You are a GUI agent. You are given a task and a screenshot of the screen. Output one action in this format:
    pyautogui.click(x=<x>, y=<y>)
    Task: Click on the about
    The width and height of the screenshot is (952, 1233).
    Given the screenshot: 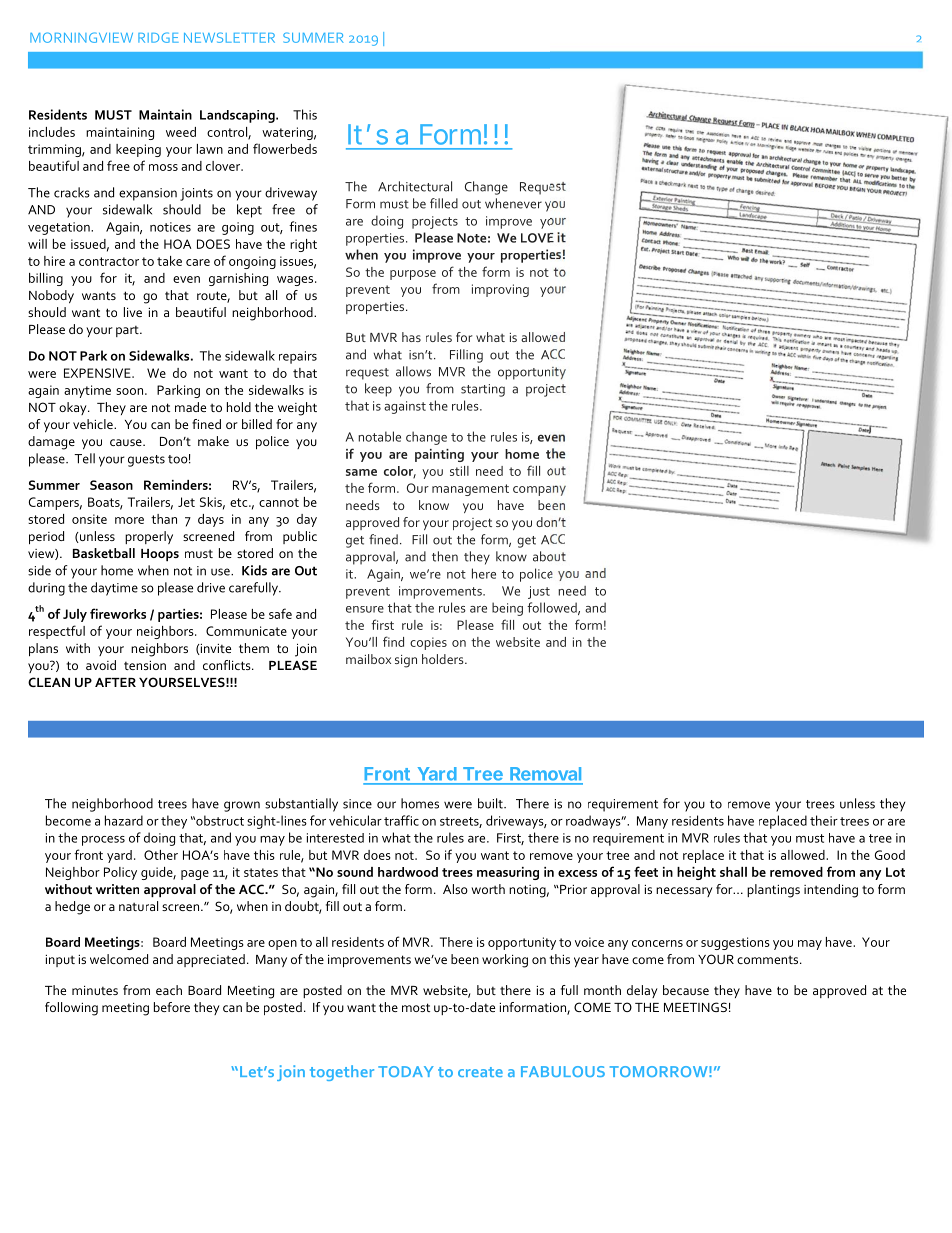 What is the action you would take?
    pyautogui.click(x=549, y=556)
